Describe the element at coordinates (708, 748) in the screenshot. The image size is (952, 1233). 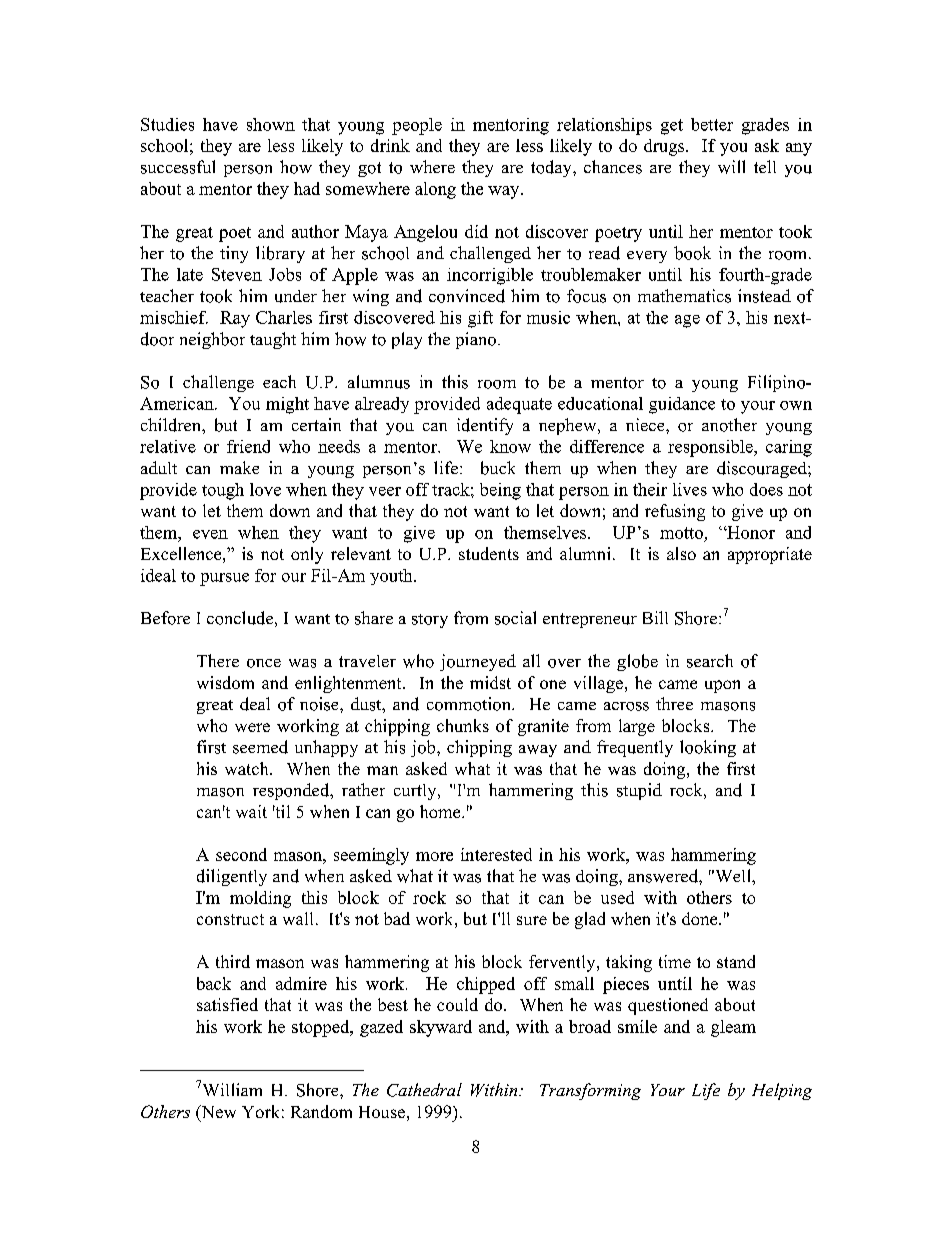
I see `looking` at that location.
